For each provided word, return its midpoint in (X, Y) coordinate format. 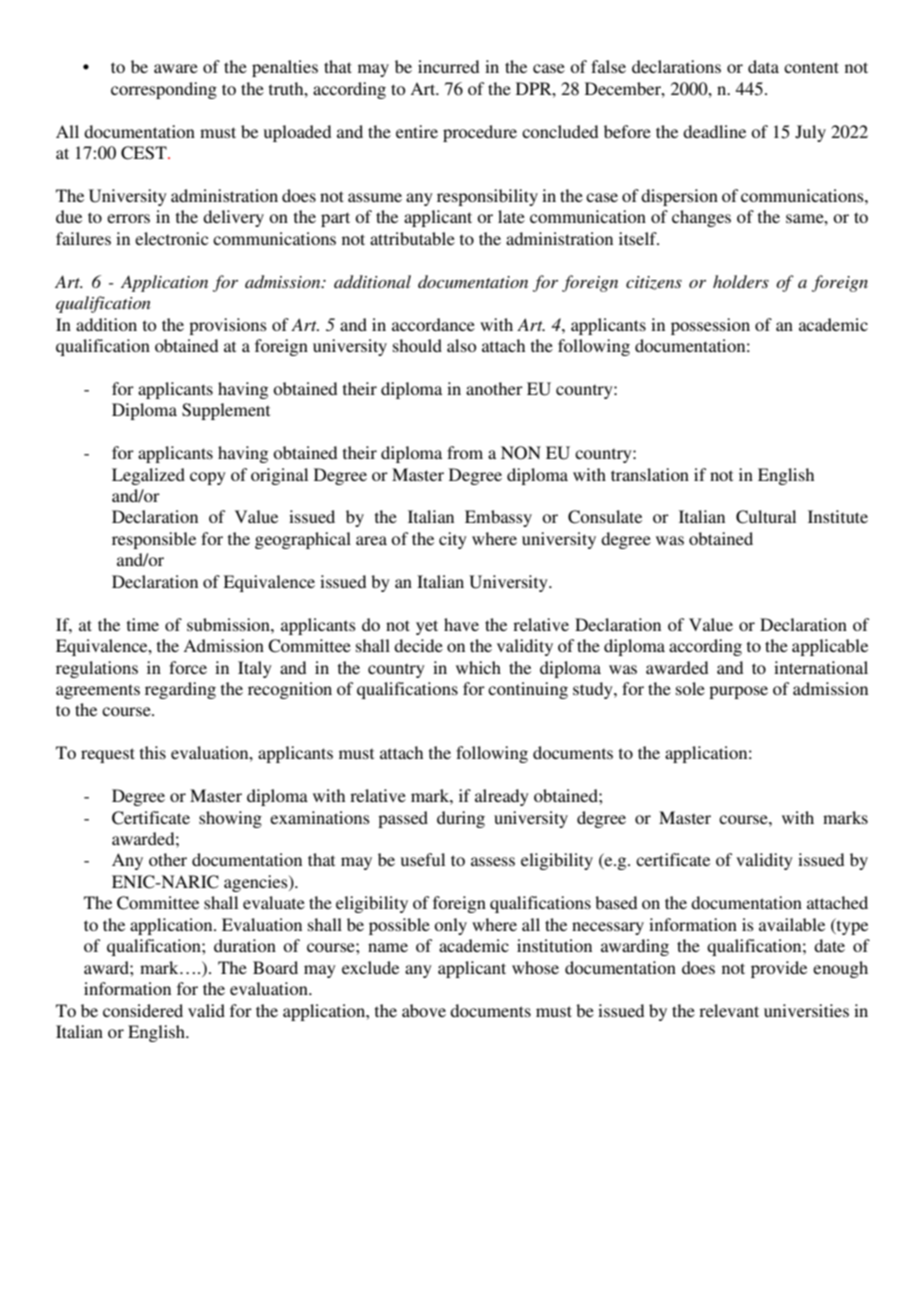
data (763, 66)
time (143, 624)
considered (143, 1010)
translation (650, 474)
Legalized (148, 476)
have (461, 624)
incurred (448, 66)
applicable (830, 647)
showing (230, 819)
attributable (412, 238)
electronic (171, 238)
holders (741, 281)
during (461, 819)
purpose (738, 692)
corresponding (164, 90)
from (465, 452)
